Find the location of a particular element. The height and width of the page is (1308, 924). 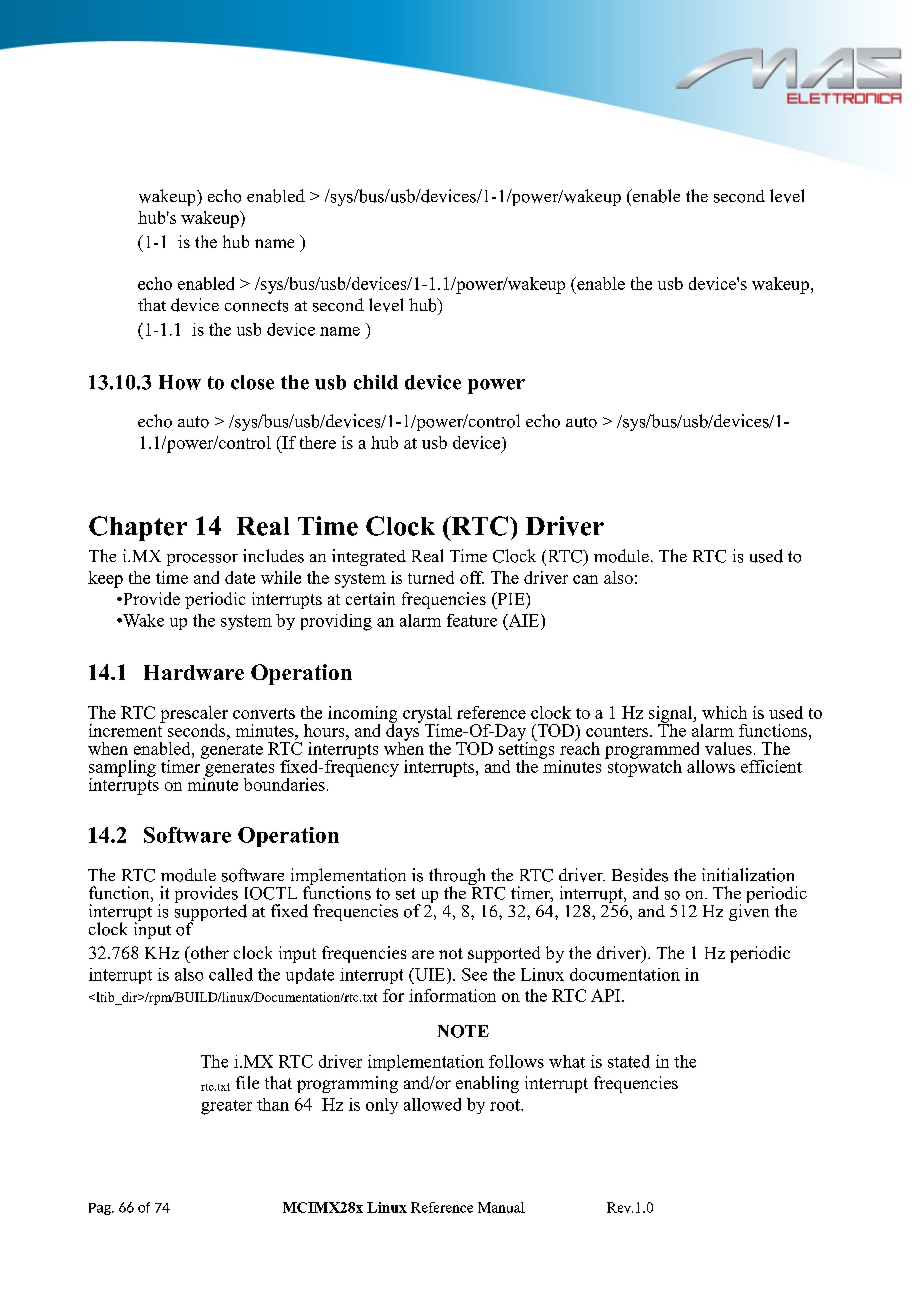

Pag is located at coordinates (101, 1209).
